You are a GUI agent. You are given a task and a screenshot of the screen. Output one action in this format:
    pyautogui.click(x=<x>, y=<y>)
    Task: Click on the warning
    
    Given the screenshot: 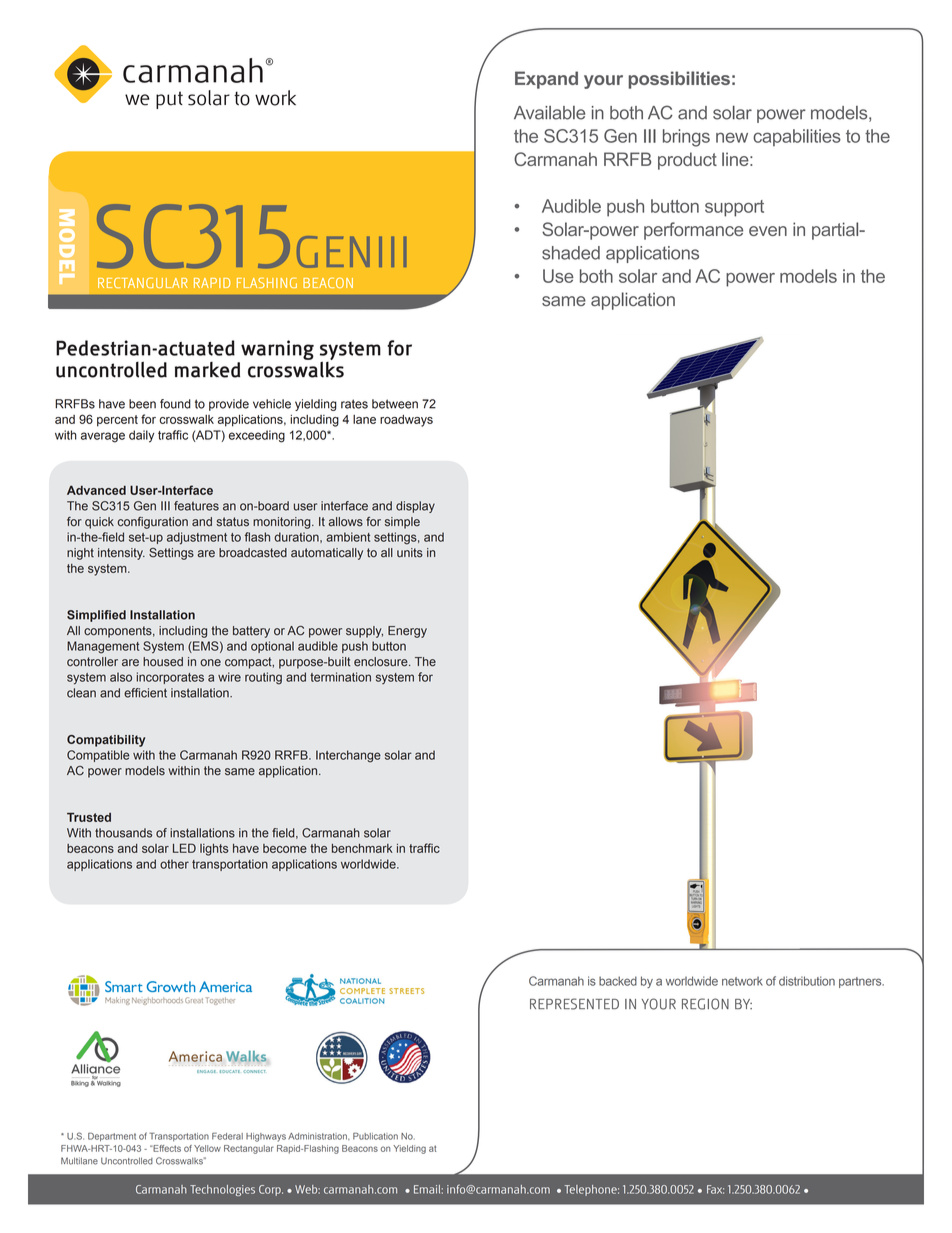 What is the action you would take?
    pyautogui.click(x=277, y=350)
